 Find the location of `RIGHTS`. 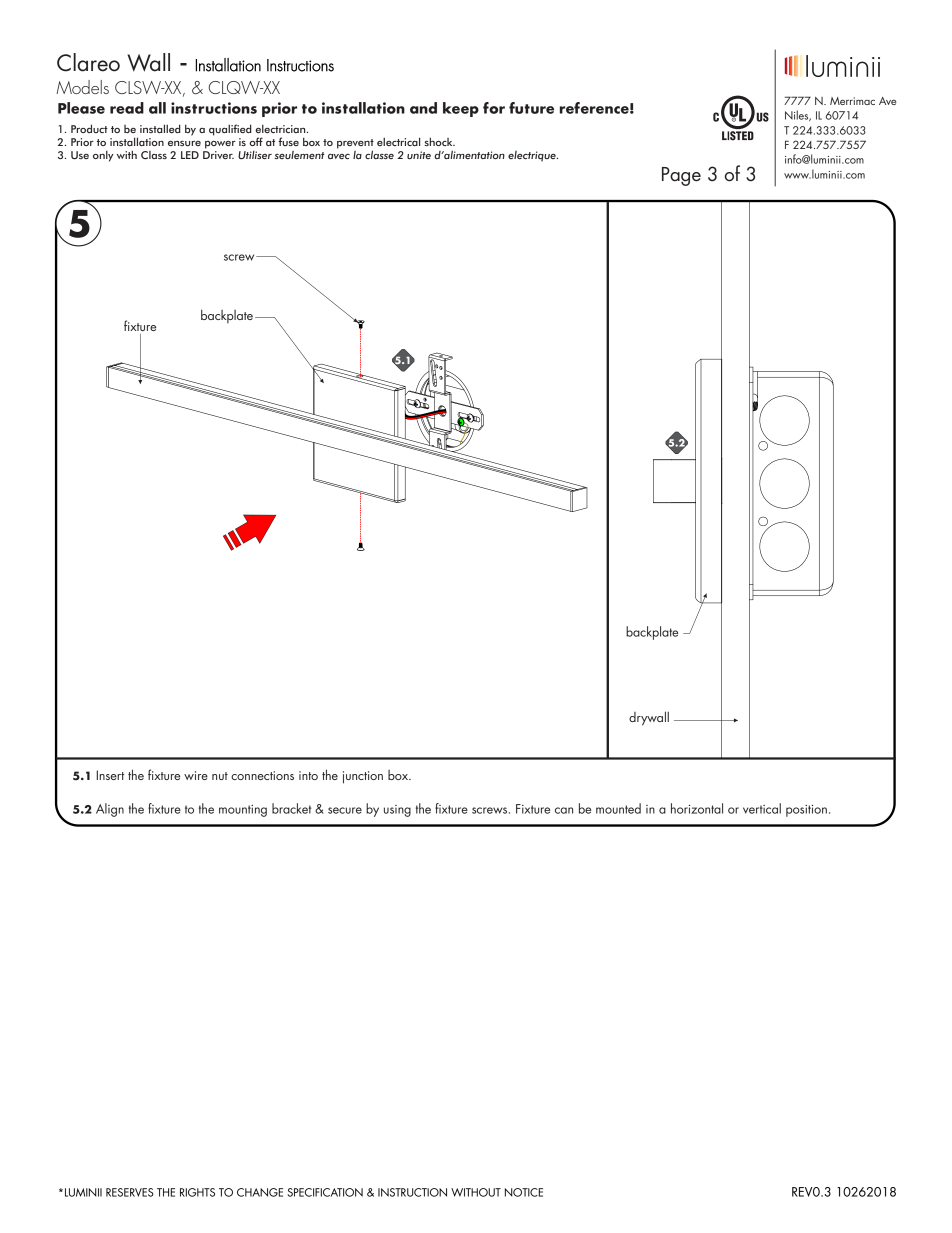

RIGHTS is located at coordinates (197, 1192).
